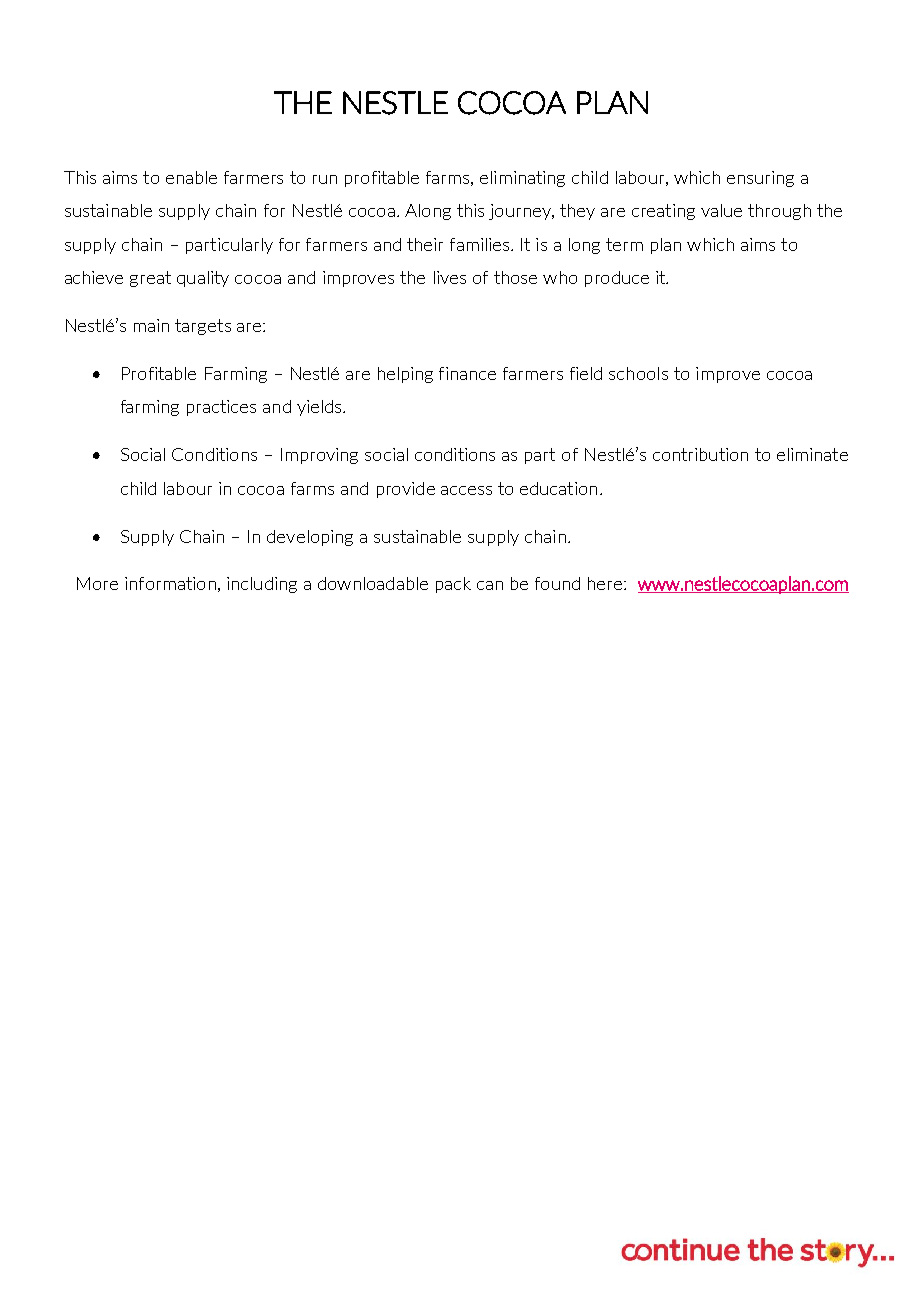 The image size is (924, 1309). What do you see at coordinates (191, 177) in the image?
I see `enable` at bounding box center [191, 177].
